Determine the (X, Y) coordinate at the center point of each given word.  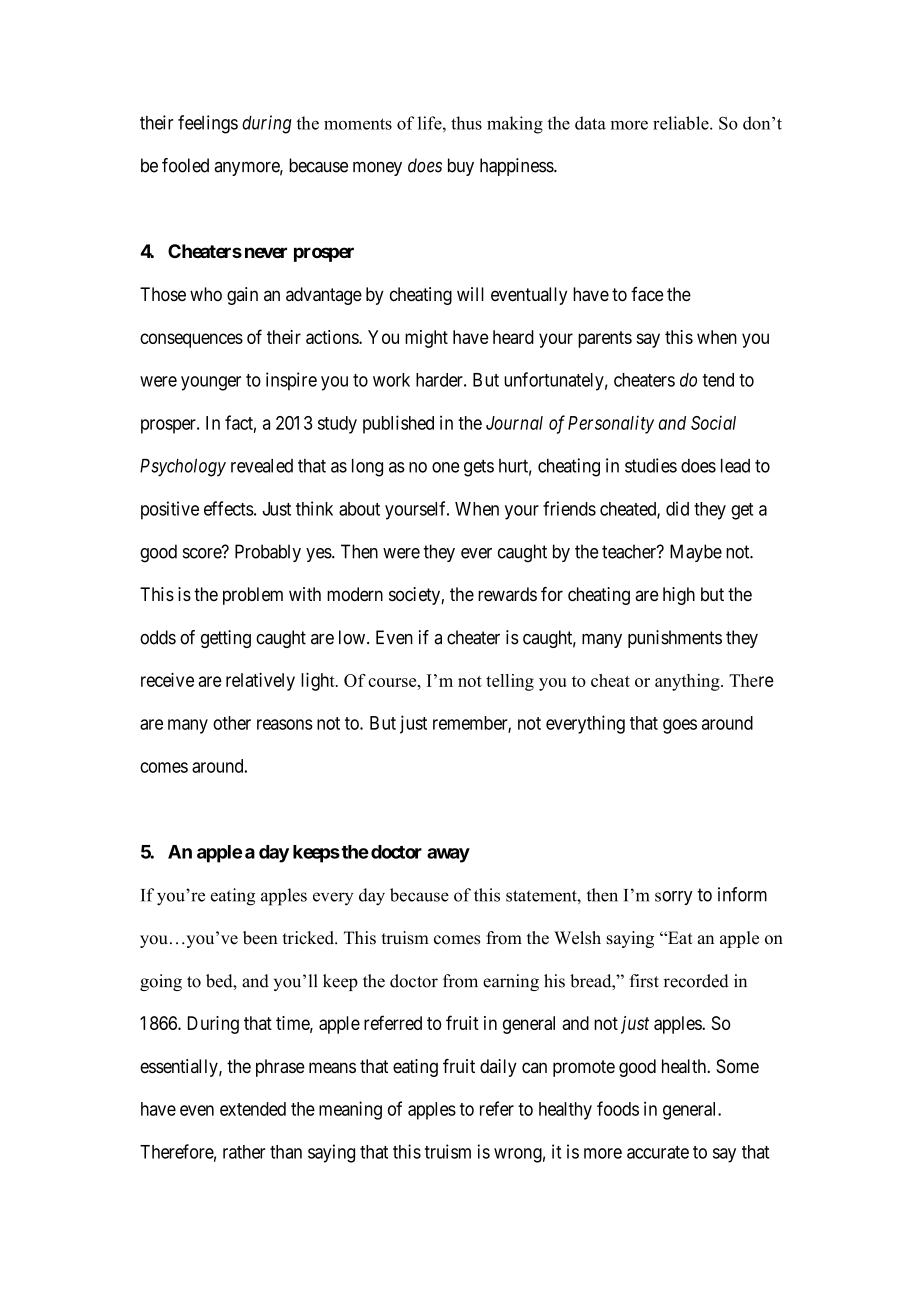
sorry (674, 898)
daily (498, 1068)
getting (226, 639)
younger (211, 383)
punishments (675, 639)
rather (244, 1152)
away (448, 855)
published (398, 424)
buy (461, 167)
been (260, 938)
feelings (208, 124)
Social (713, 422)
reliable (682, 123)
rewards (507, 594)
